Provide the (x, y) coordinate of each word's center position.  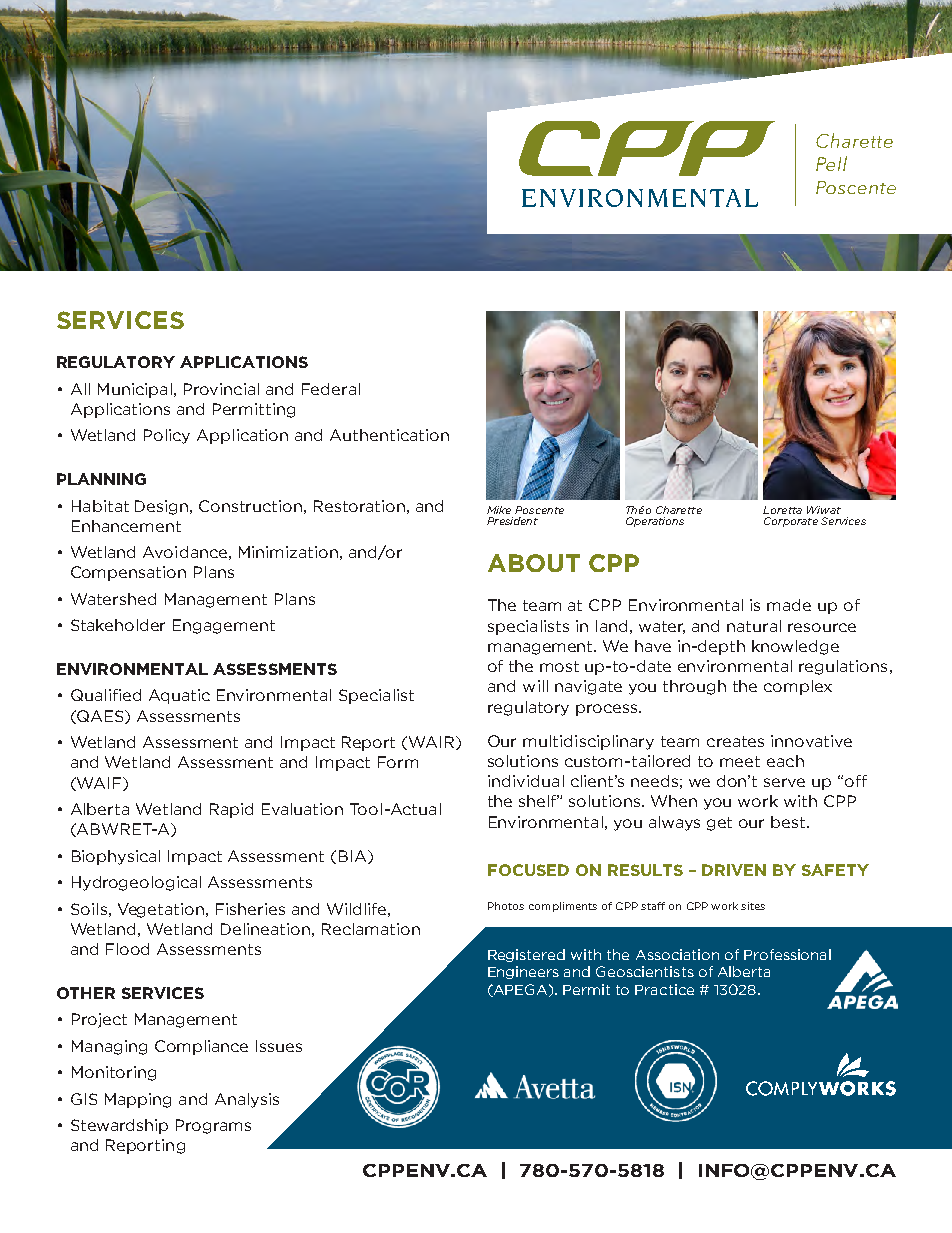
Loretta (782, 510)
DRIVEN (734, 870)
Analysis (247, 1100)
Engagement (224, 626)
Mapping (138, 1100)
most (559, 666)
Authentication (389, 435)
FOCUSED (528, 870)
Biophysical (116, 857)
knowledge (795, 647)
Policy (167, 436)
